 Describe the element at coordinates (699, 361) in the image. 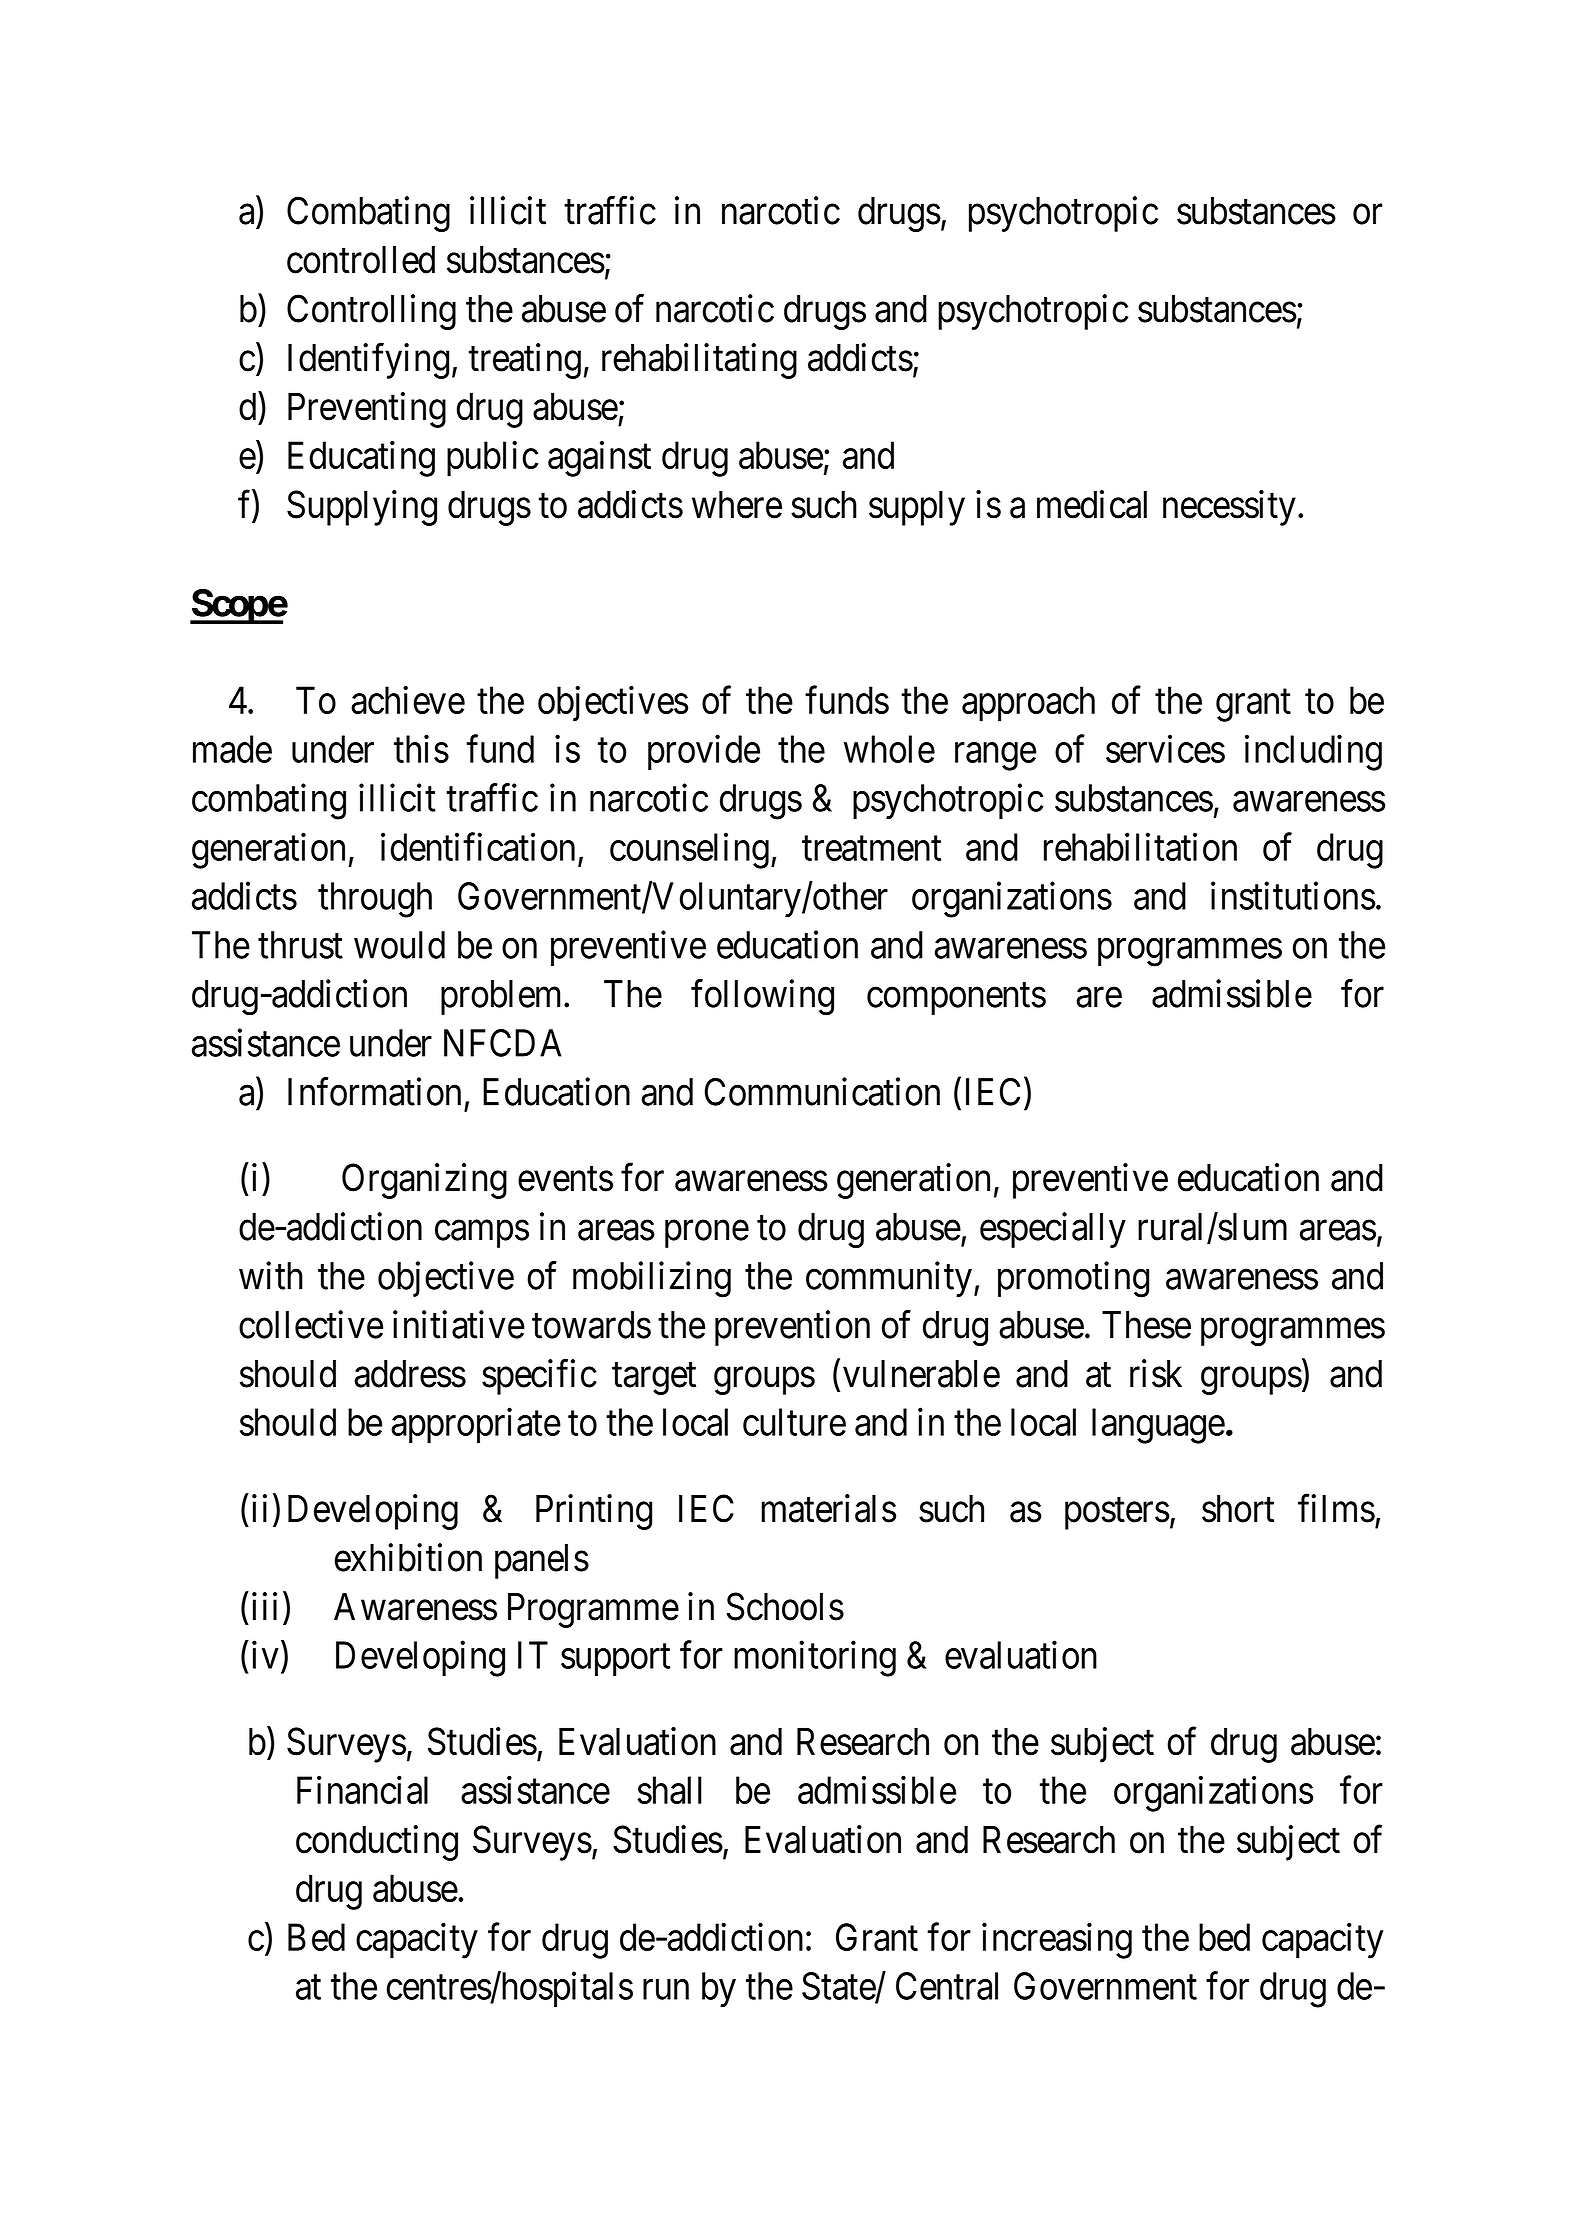

I see `rehabilitating` at that location.
